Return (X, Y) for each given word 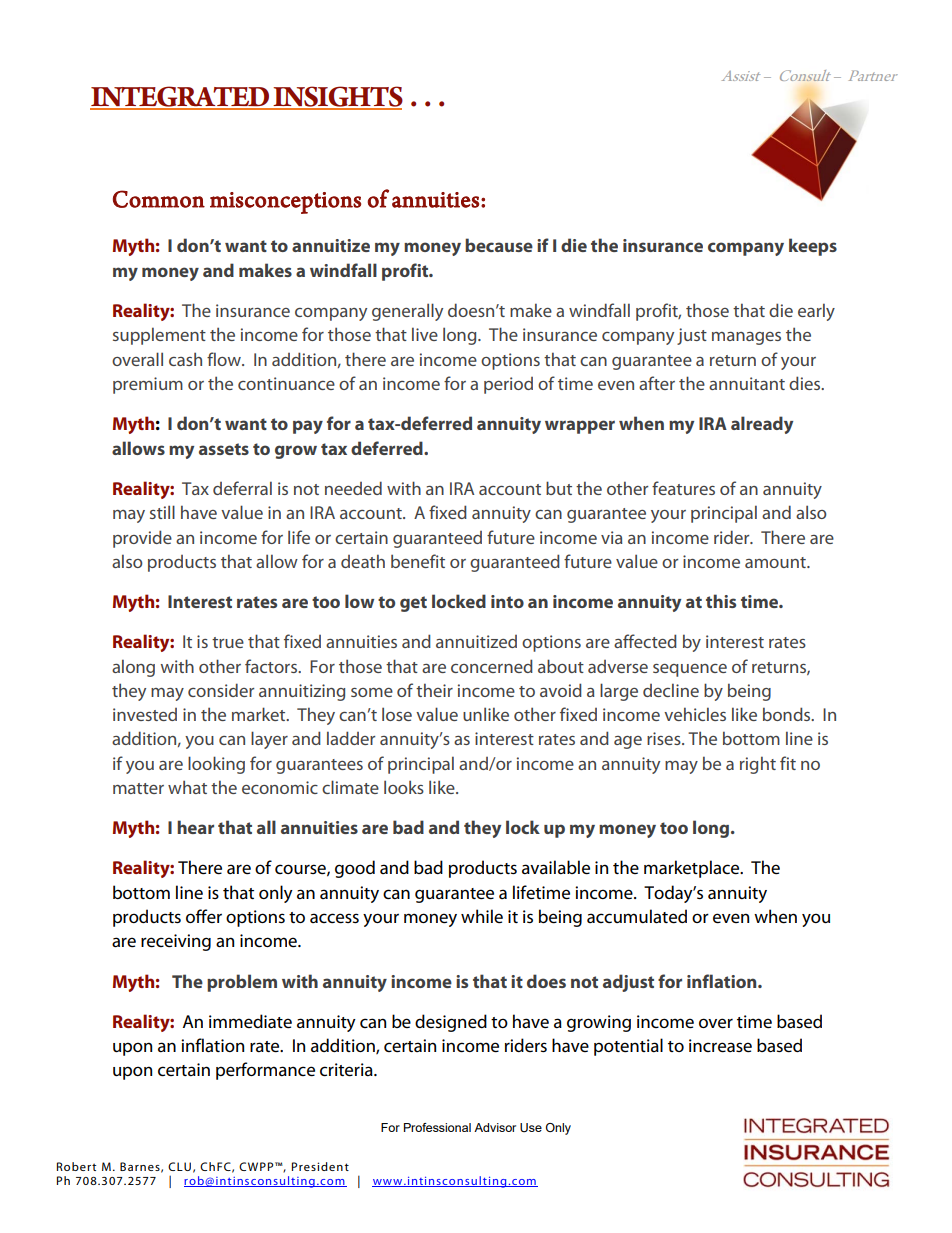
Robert (76, 1166)
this (721, 601)
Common (159, 199)
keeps (813, 247)
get (413, 604)
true (228, 642)
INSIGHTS (337, 97)
